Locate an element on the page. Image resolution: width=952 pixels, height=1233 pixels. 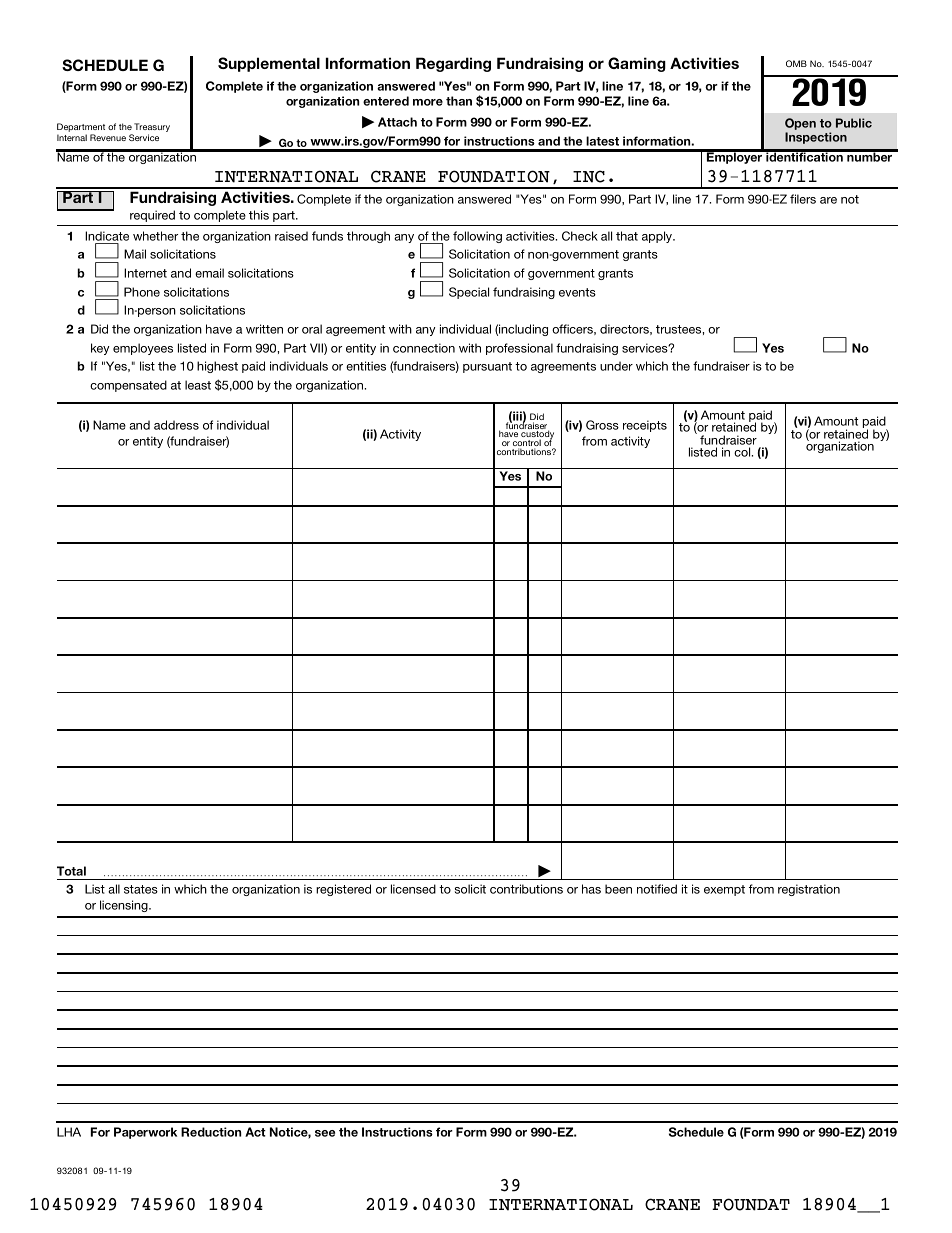
Paperwork is located at coordinates (145, 1133).
